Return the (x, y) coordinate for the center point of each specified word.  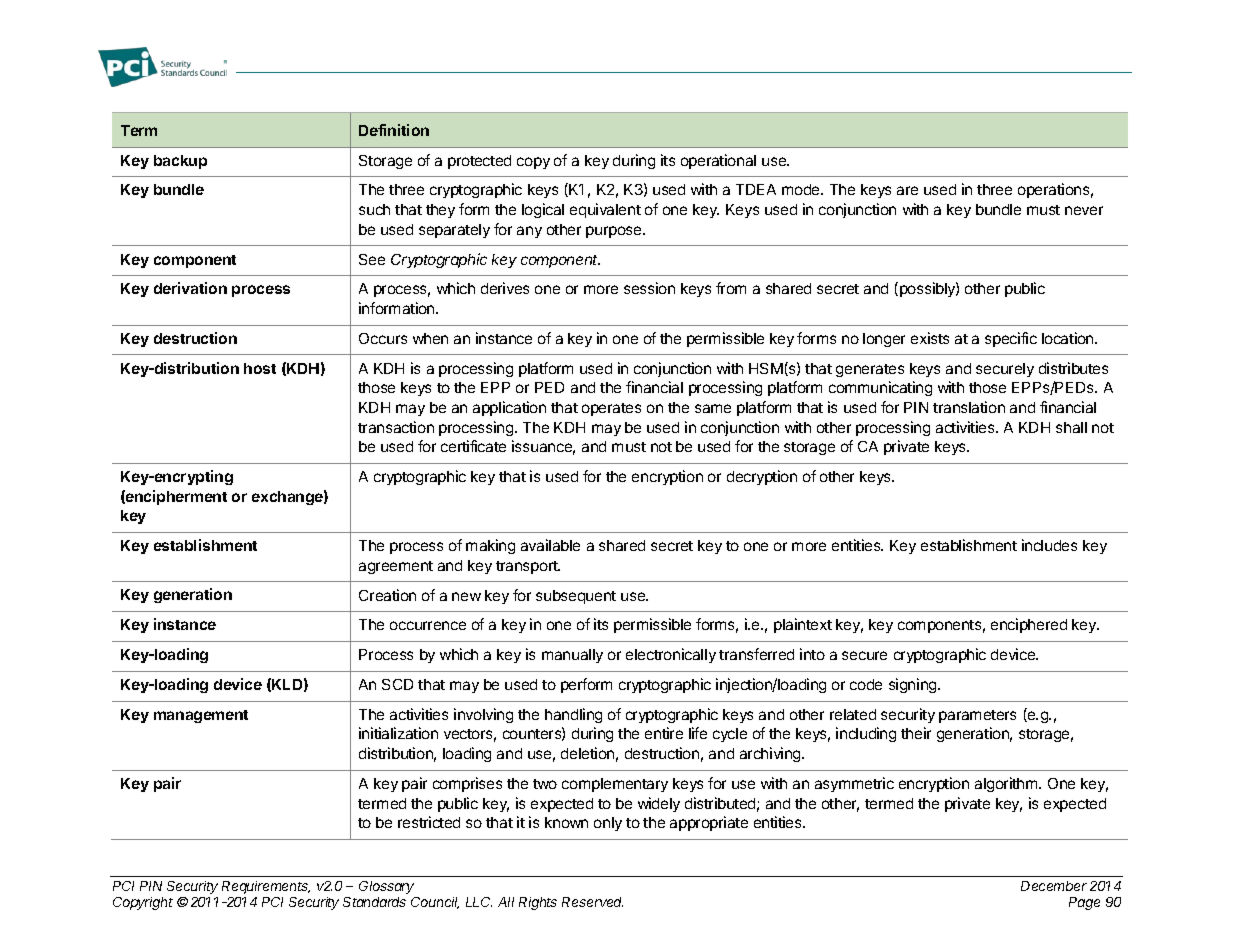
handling (573, 715)
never (1084, 210)
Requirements (266, 887)
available (550, 545)
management (201, 716)
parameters (977, 716)
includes (1049, 545)
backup (180, 162)
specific (1011, 339)
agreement (396, 567)
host (260, 368)
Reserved (592, 902)
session (649, 288)
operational (718, 161)
